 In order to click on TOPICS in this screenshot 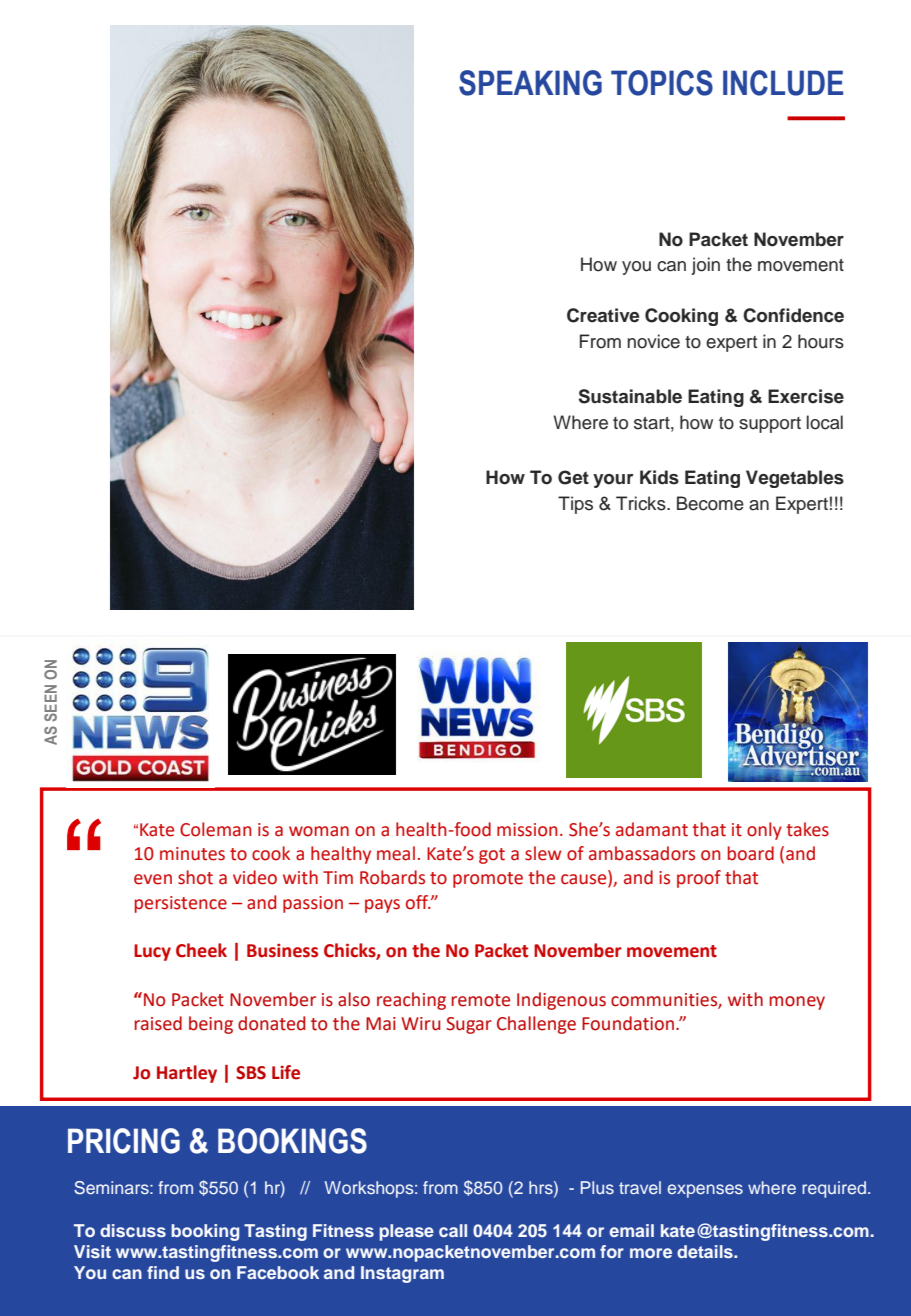, I will do `click(662, 83)`.
